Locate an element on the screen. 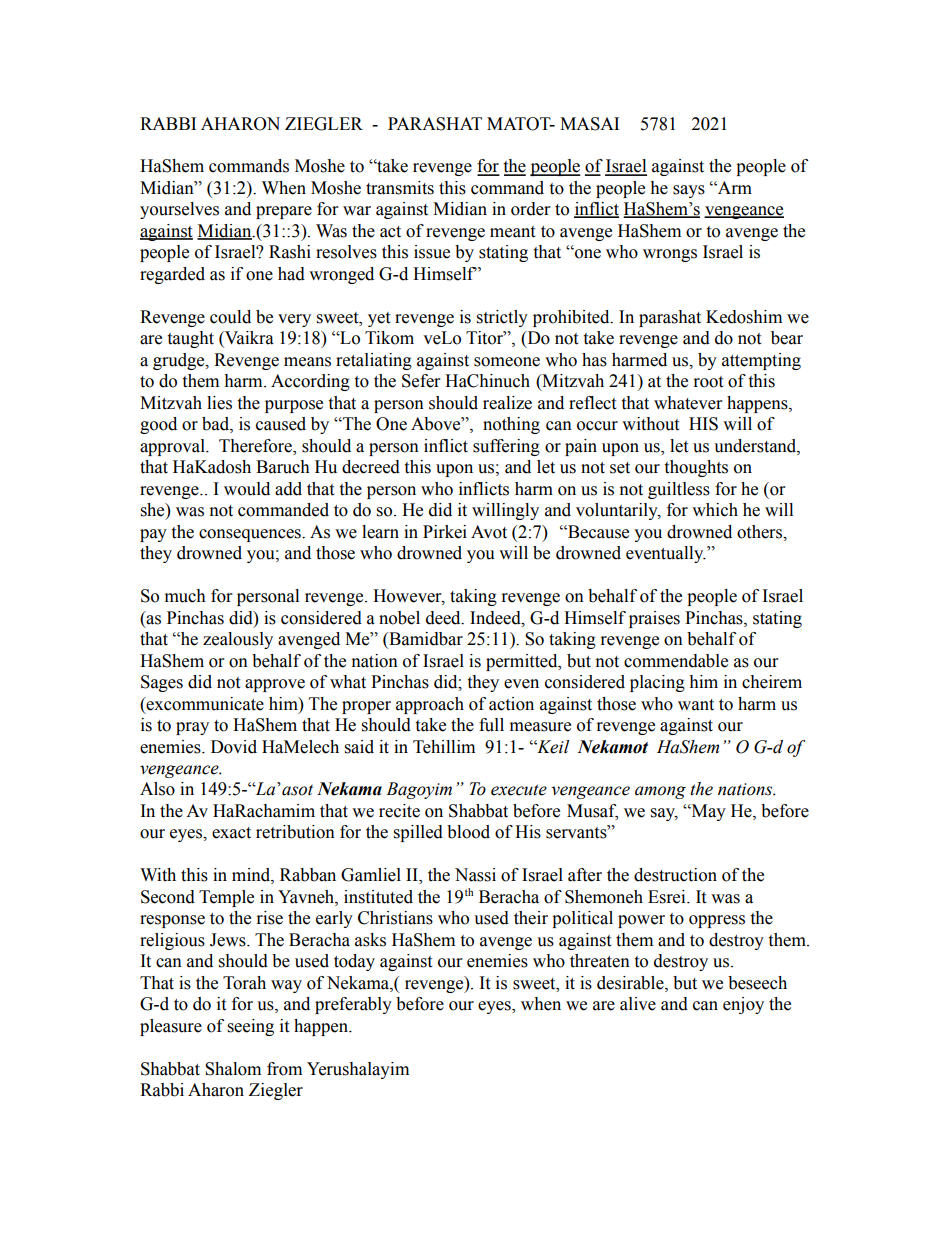  someone is located at coordinates (507, 362).
